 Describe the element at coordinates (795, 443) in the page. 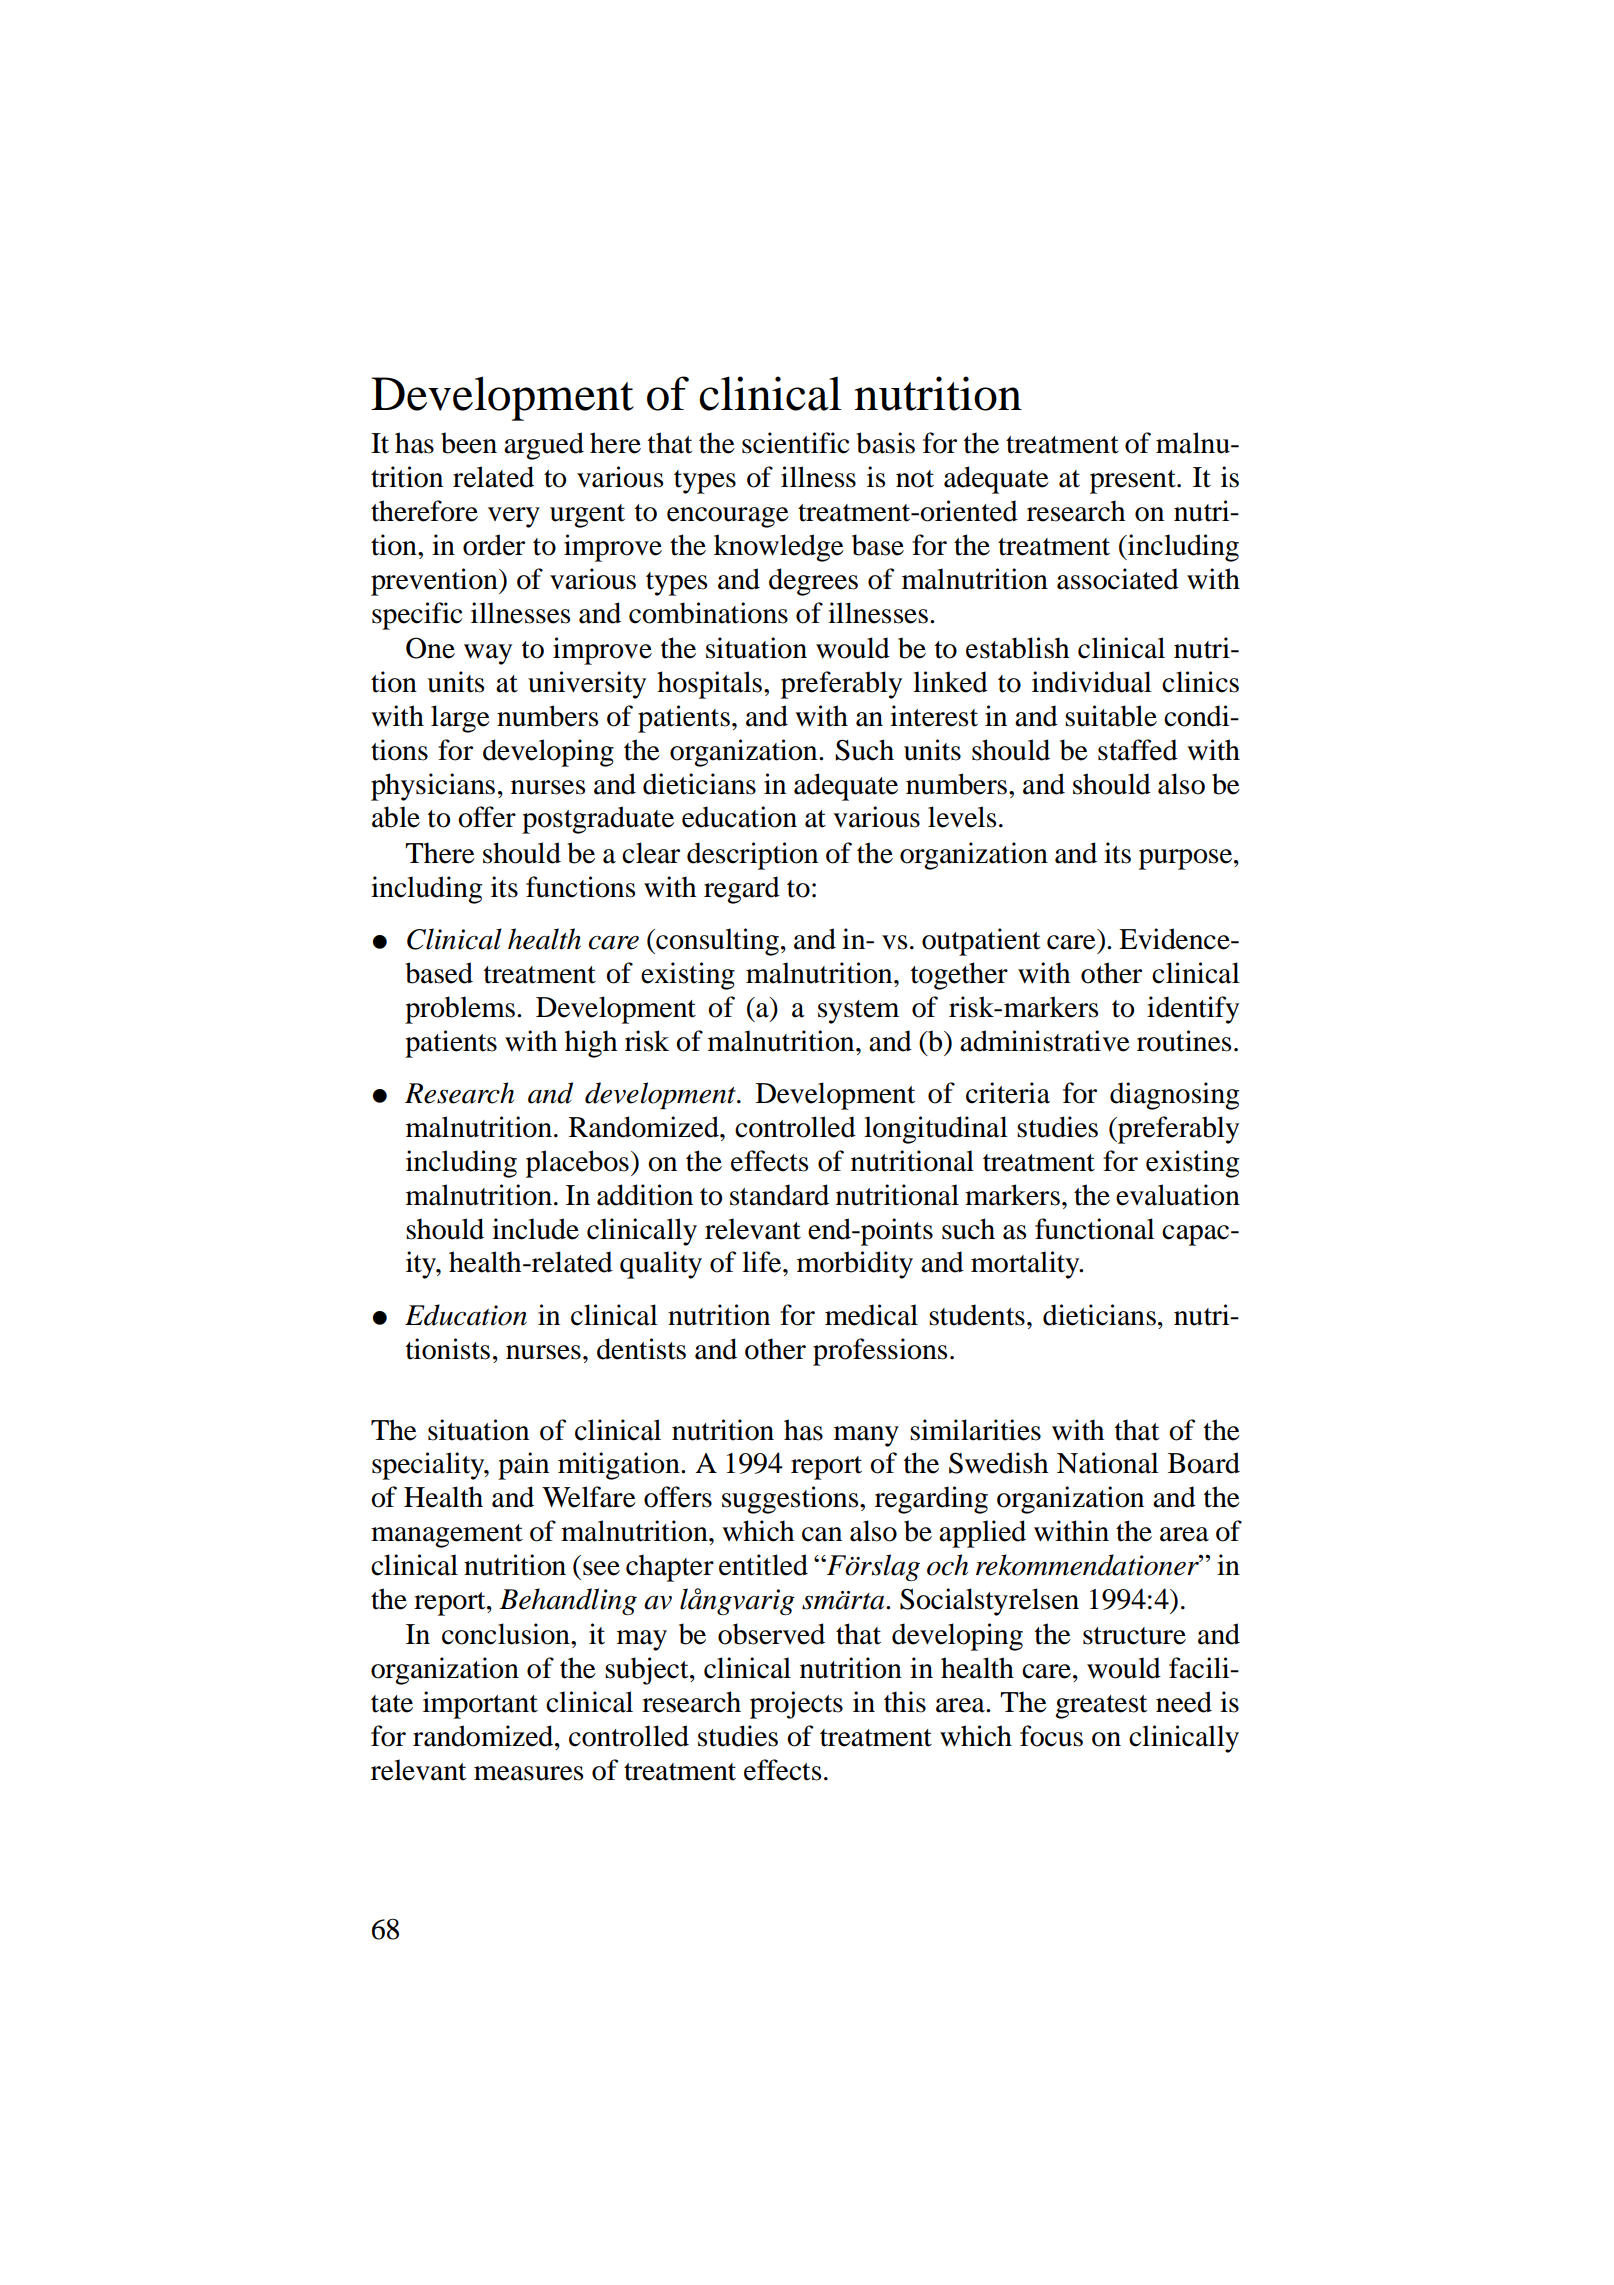

I see `scientific` at that location.
